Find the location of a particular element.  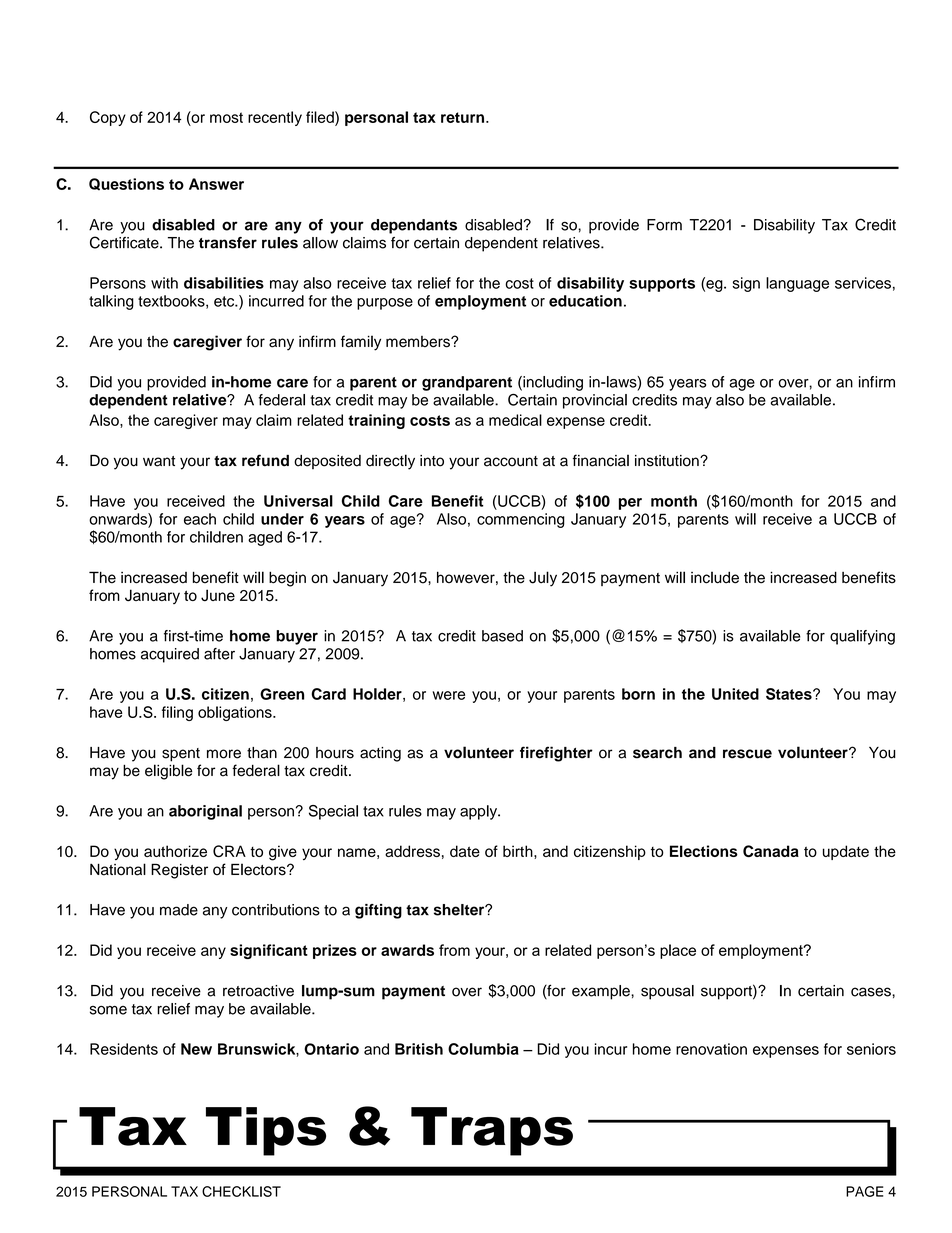

aboriginal is located at coordinates (205, 812).
